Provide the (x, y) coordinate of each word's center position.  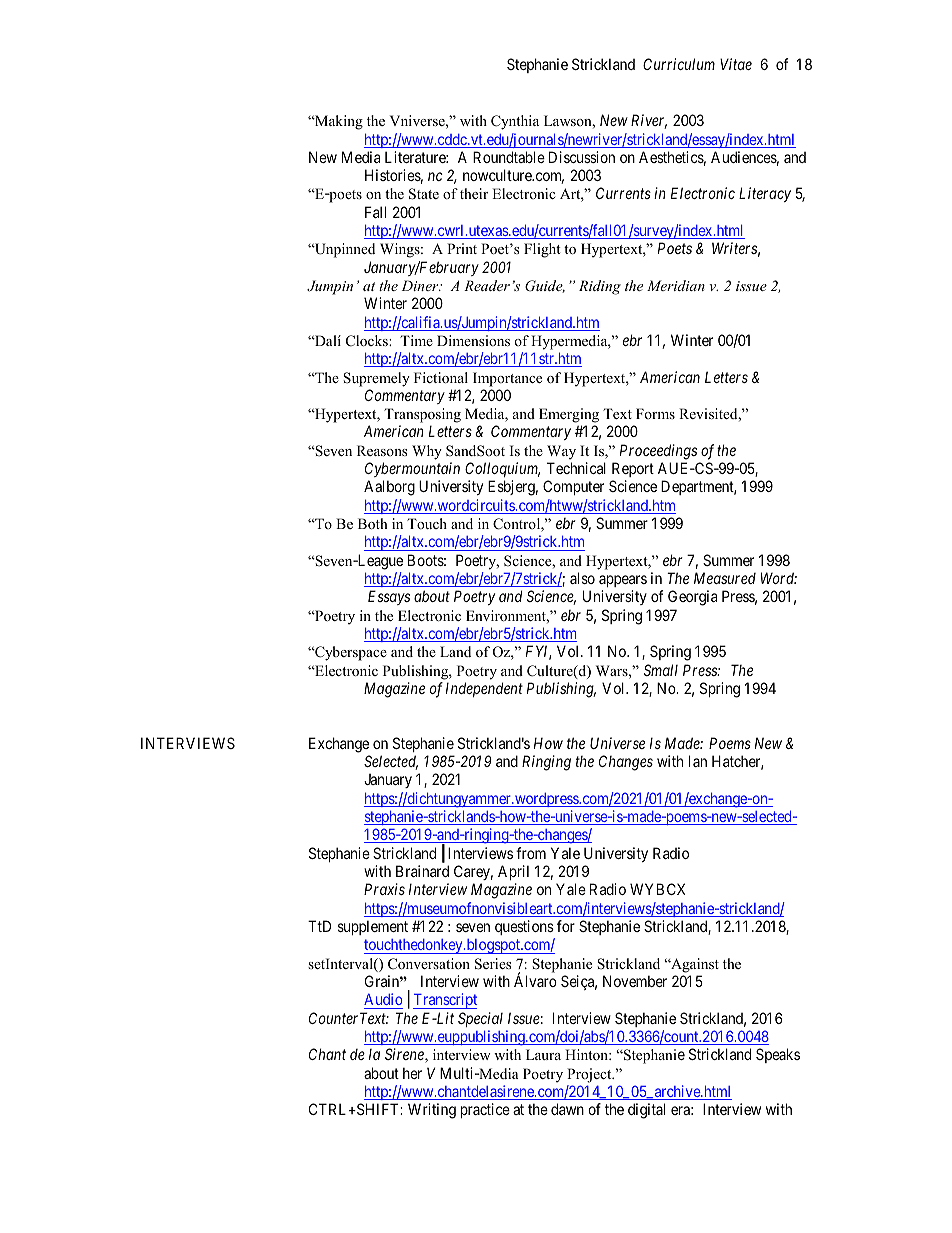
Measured (725, 578)
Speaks (778, 1055)
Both (373, 523)
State (424, 194)
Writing (432, 1111)
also (582, 578)
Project (590, 1075)
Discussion (582, 157)
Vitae (736, 64)
